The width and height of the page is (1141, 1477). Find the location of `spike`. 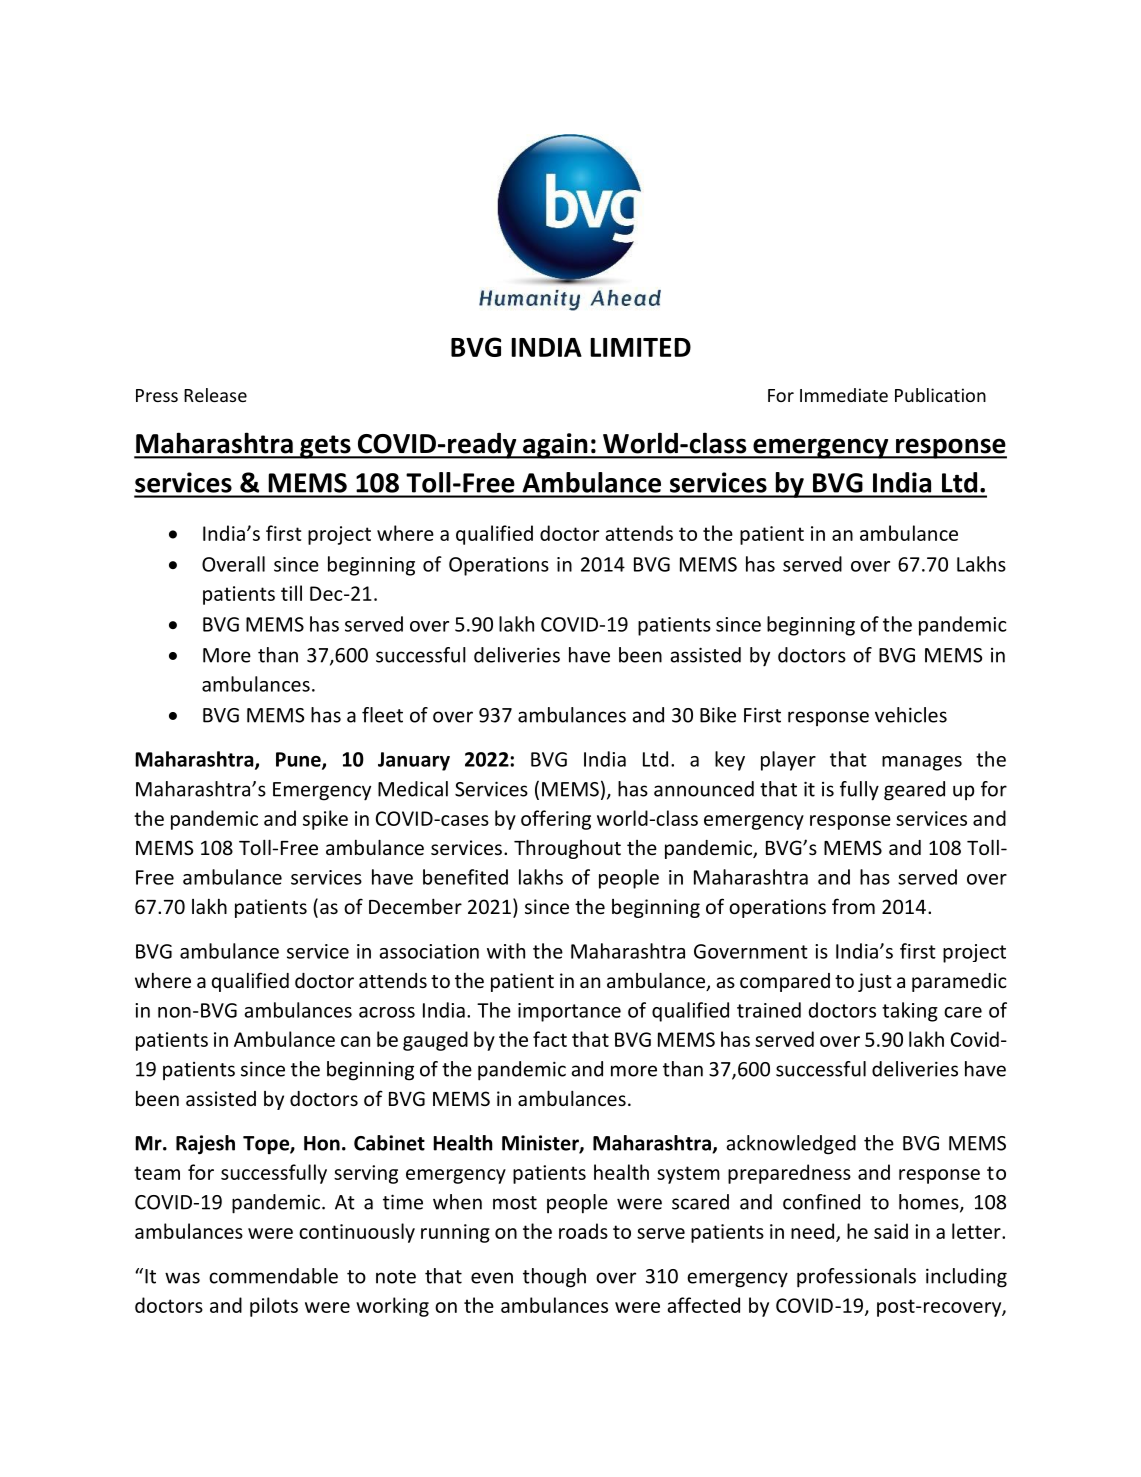

spike is located at coordinates (325, 820).
